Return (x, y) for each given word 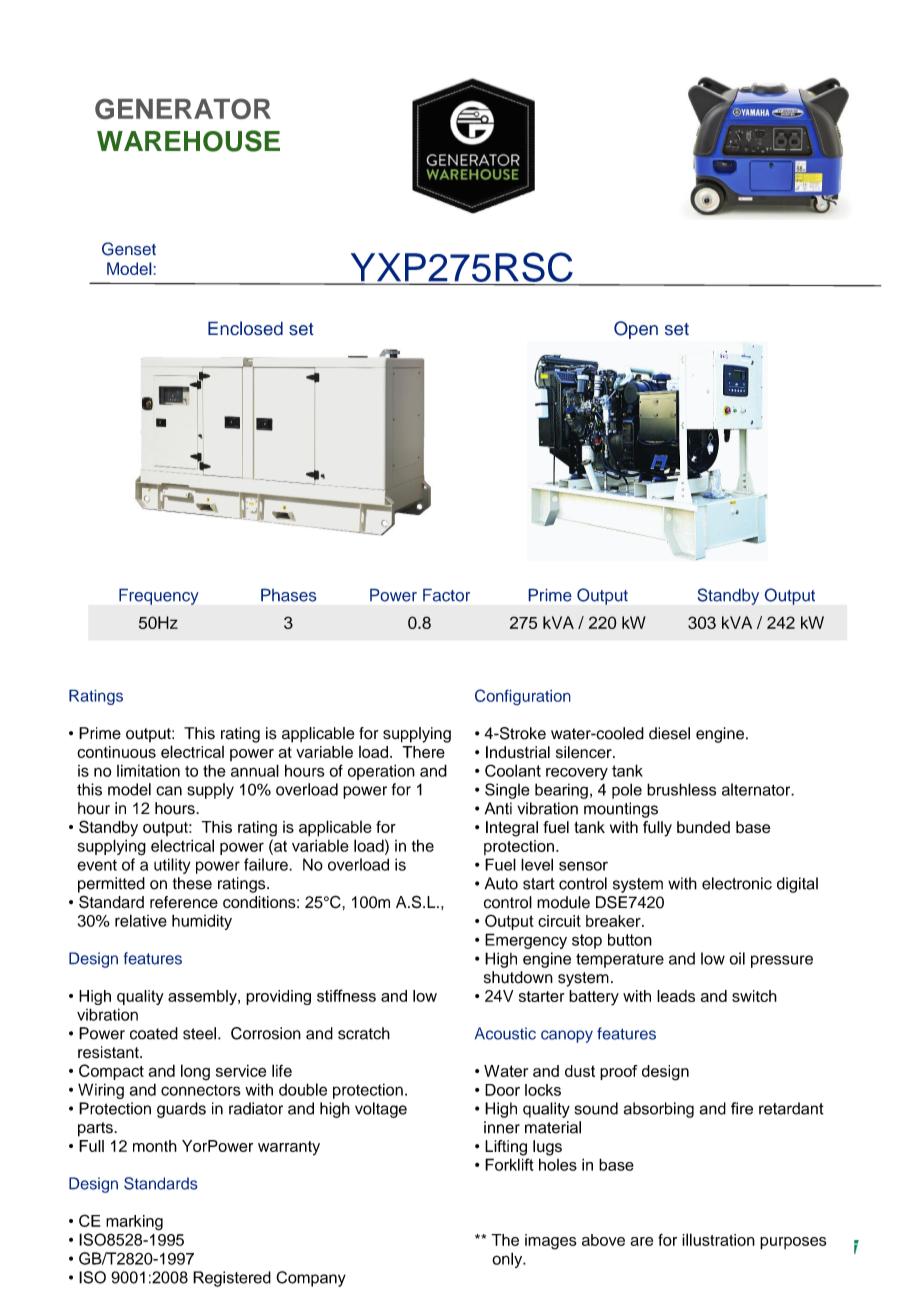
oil (737, 958)
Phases (288, 595)
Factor (446, 595)
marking (134, 1223)
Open (636, 330)
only (508, 1260)
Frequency (159, 597)
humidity (202, 922)
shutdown (518, 977)
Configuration (523, 697)
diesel (669, 733)
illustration (718, 1239)
